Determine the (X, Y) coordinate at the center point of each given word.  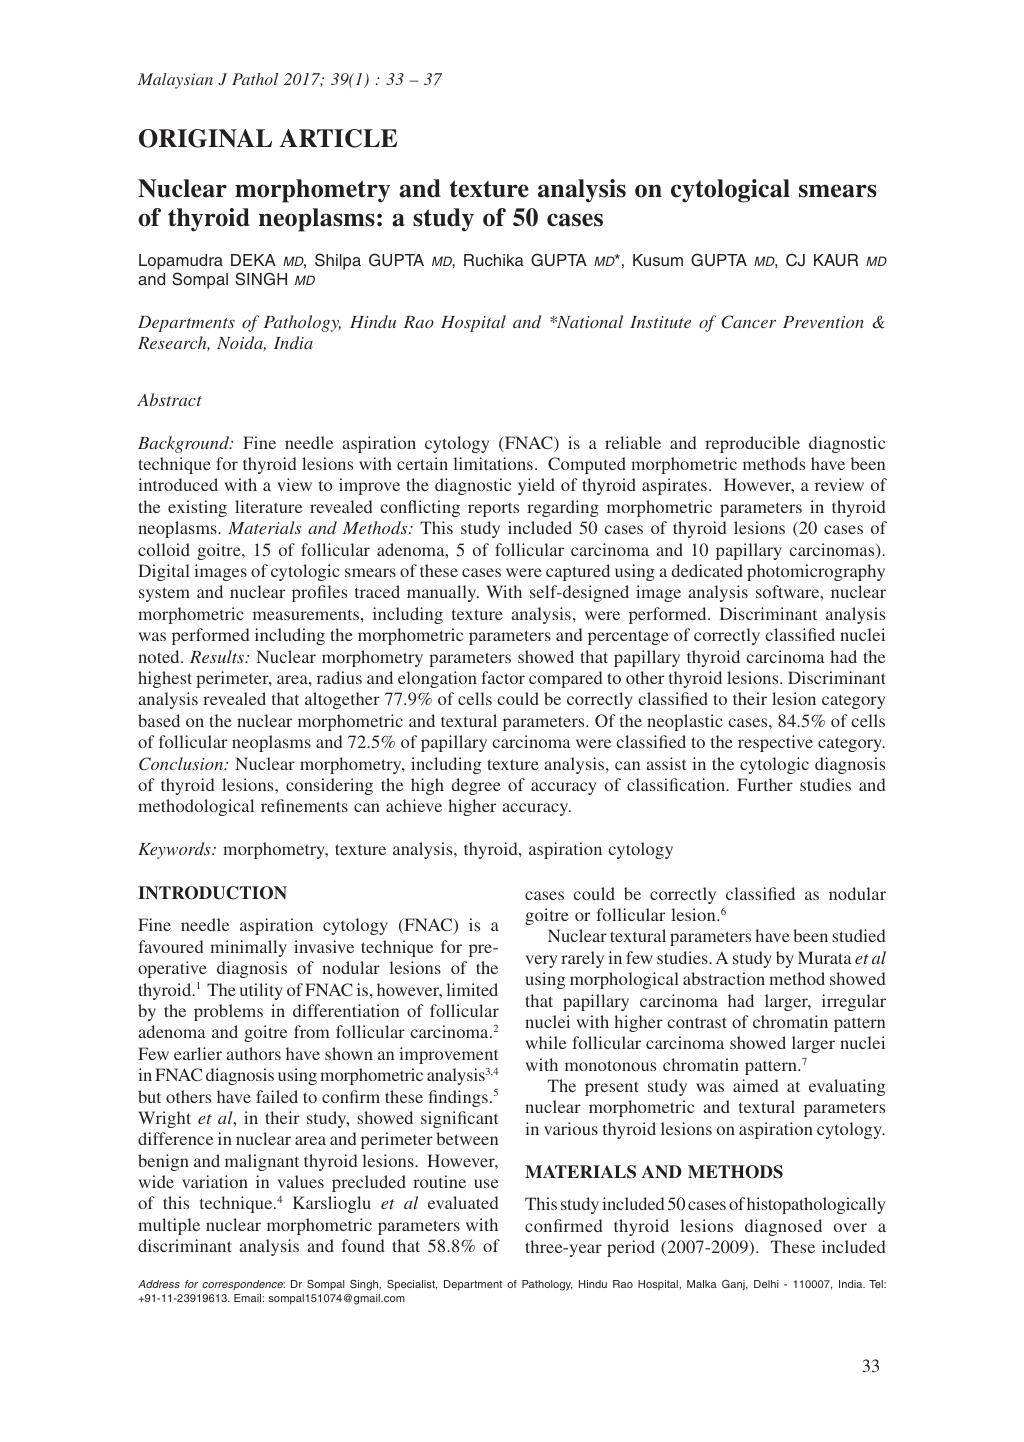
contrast (697, 1022)
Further (765, 784)
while (546, 1042)
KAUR (836, 260)
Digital (164, 572)
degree (476, 786)
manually (443, 593)
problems (228, 1012)
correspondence (243, 1285)
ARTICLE (338, 138)
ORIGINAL (205, 138)
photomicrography (816, 572)
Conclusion (182, 764)
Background (185, 444)
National (589, 321)
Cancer (748, 322)
